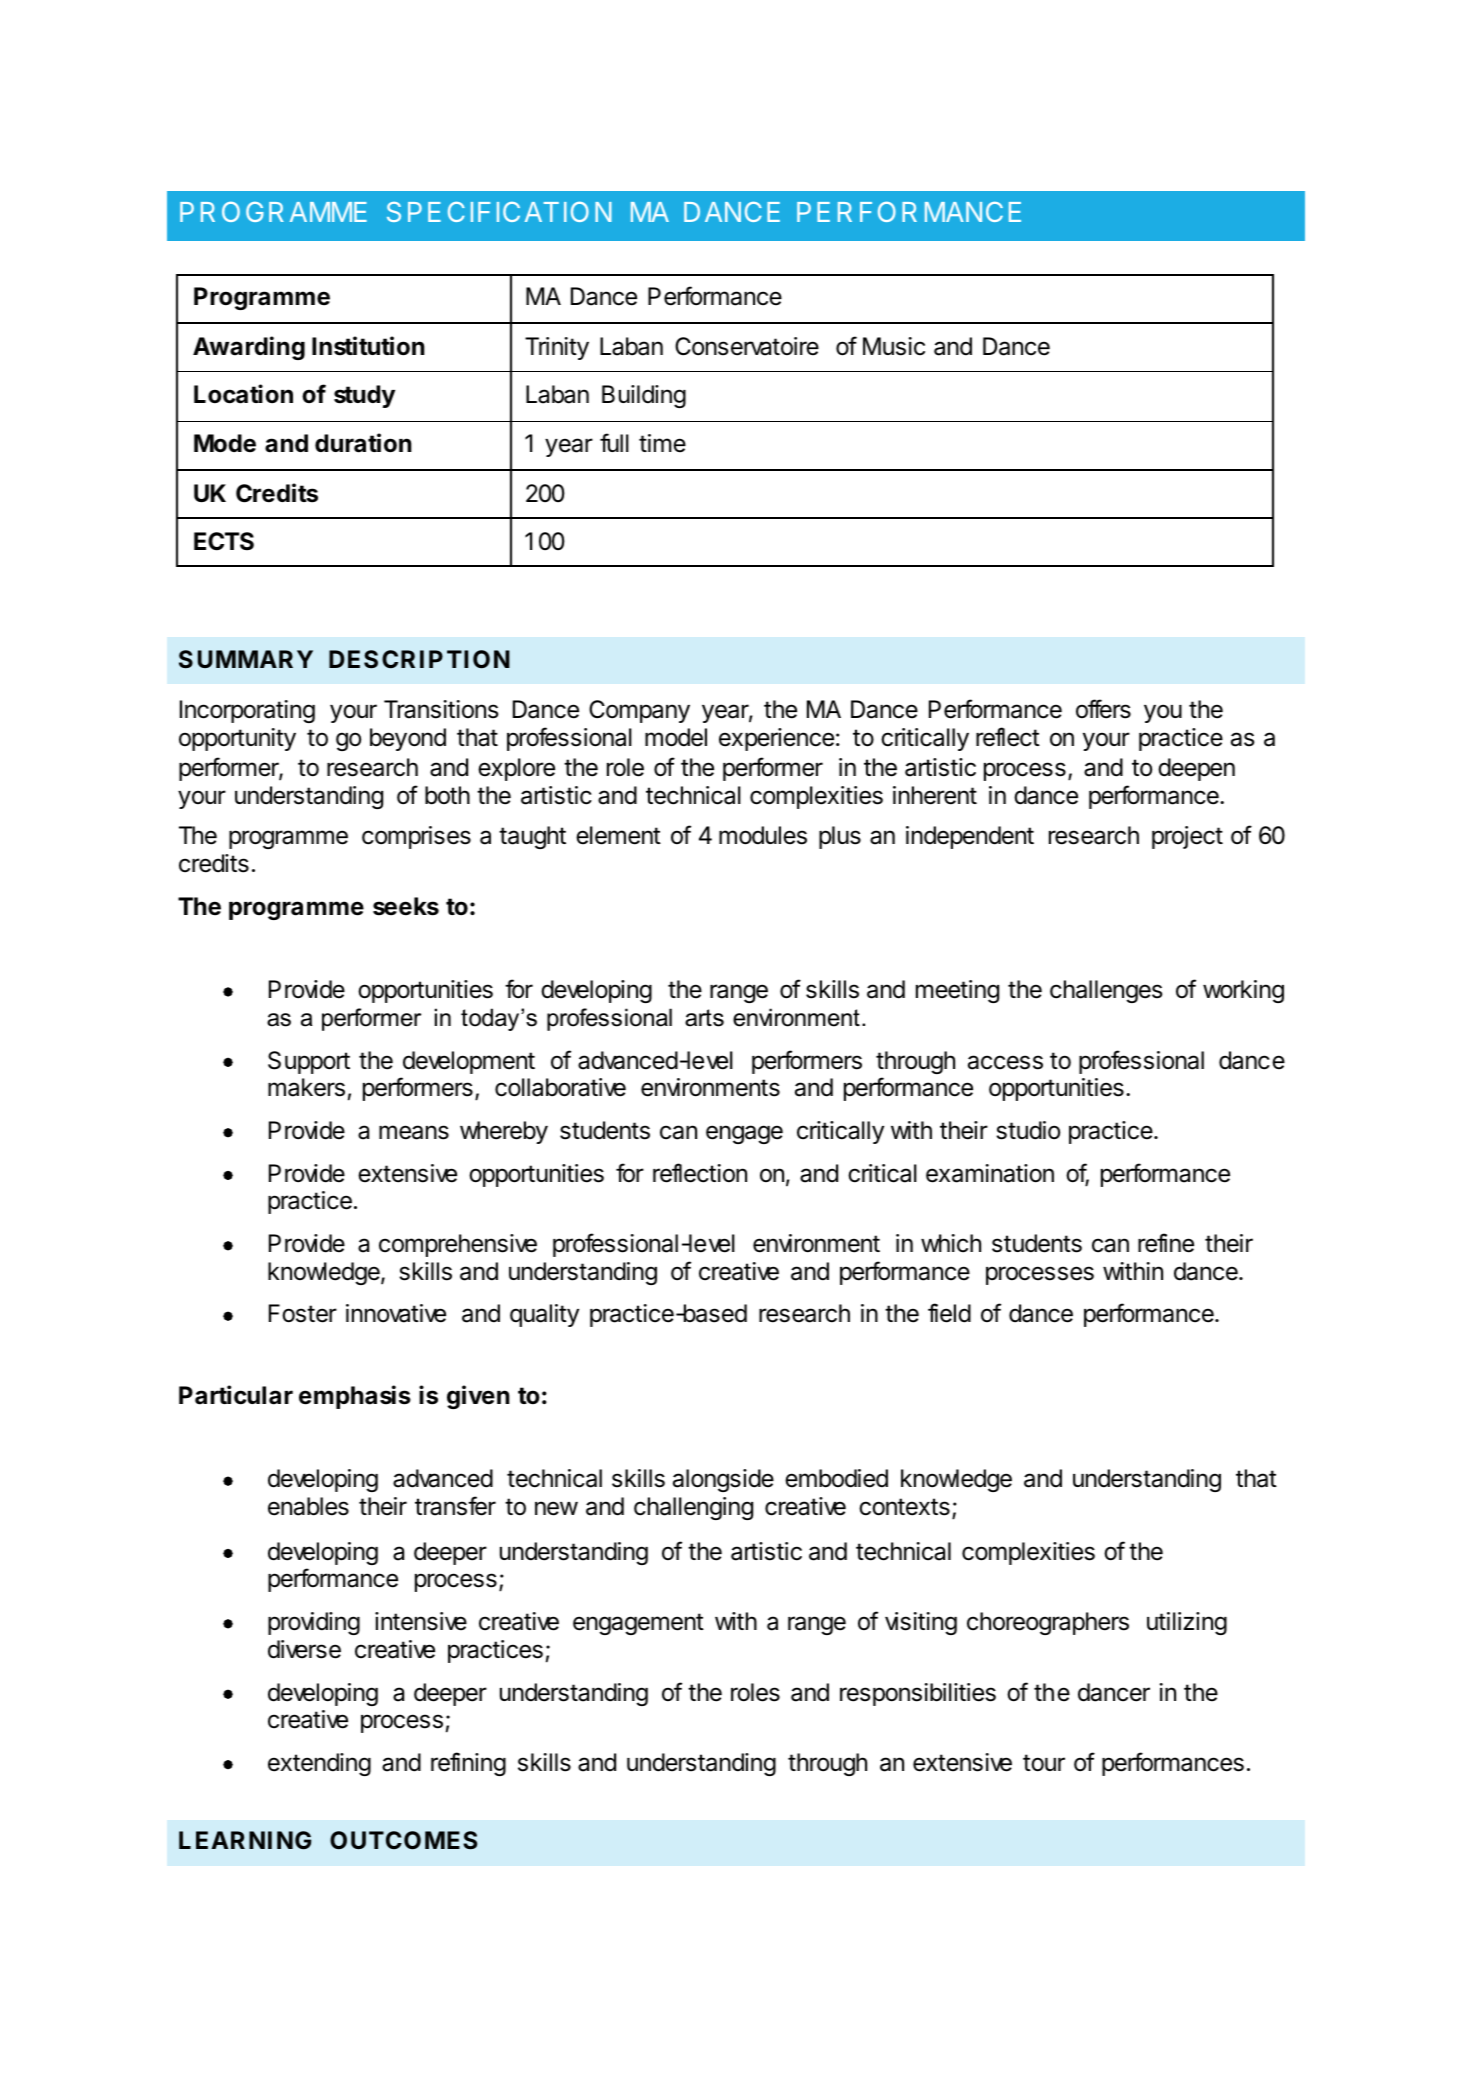 Image resolution: width=1470 pixels, height=2079 pixels. I want to click on offers, so click(1103, 709).
